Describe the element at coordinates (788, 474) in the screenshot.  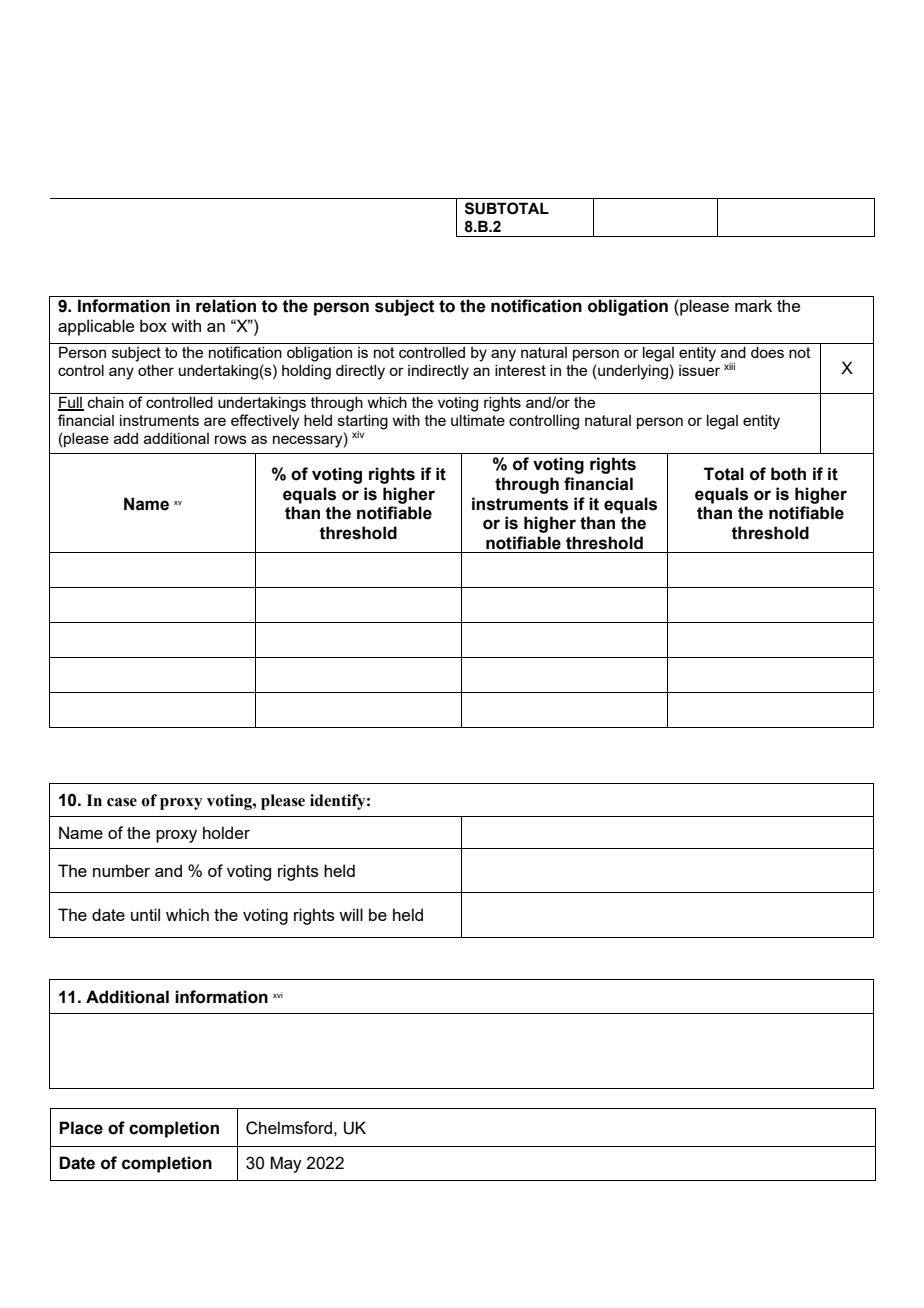
I see `both` at that location.
